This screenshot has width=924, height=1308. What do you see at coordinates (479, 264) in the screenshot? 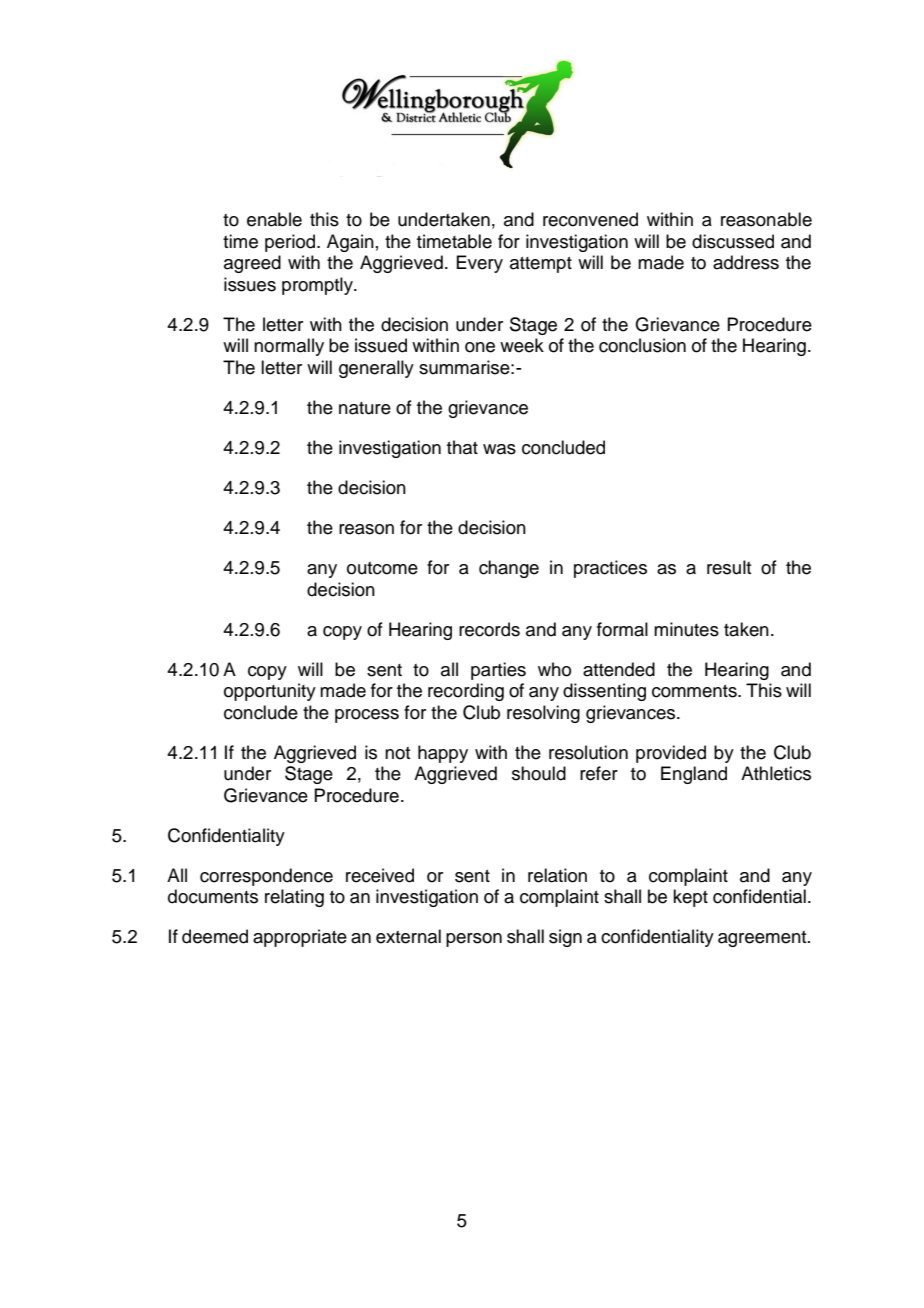
I see `Every` at bounding box center [479, 264].
